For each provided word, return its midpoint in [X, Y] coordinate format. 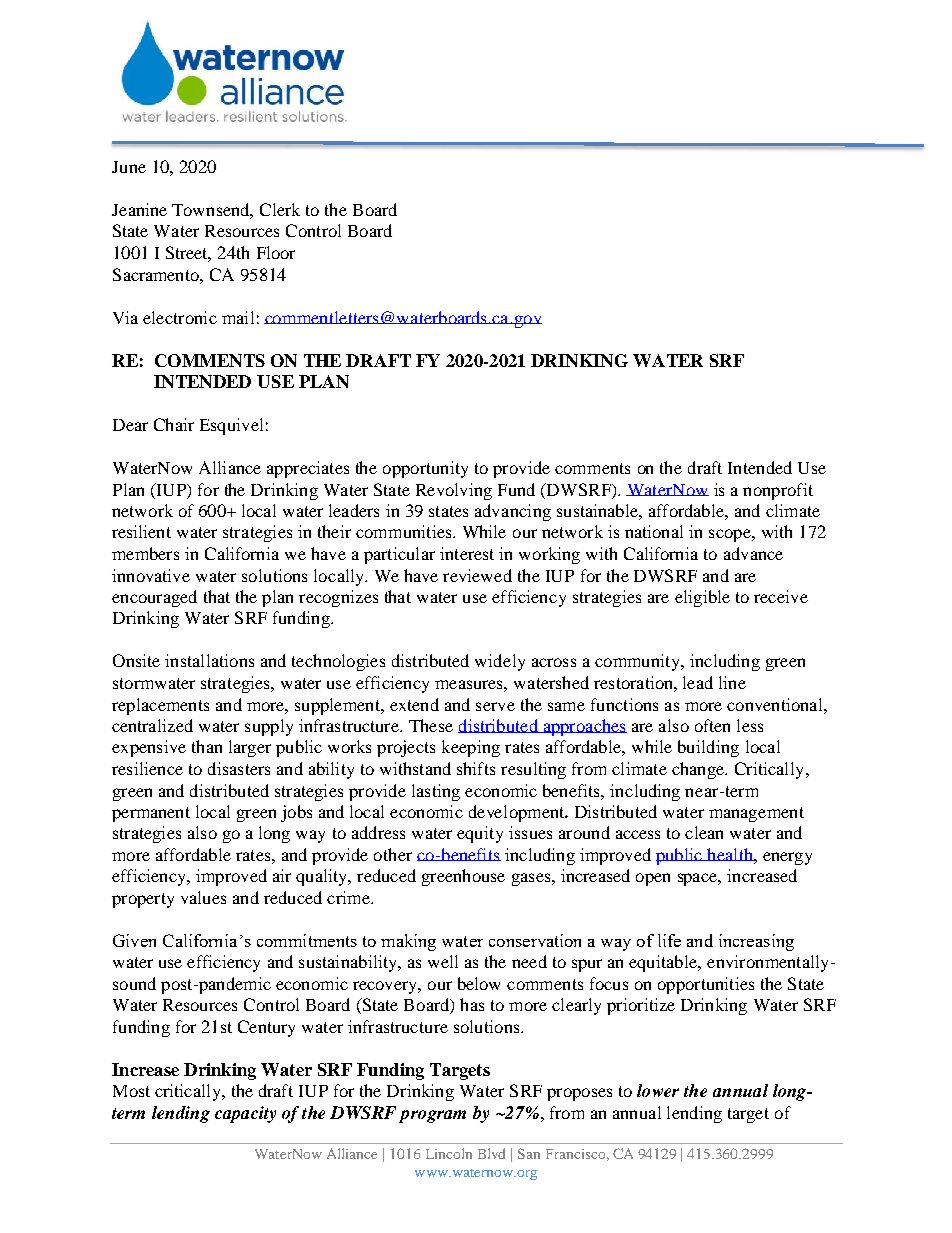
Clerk [280, 209]
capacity [245, 1114]
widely [500, 662]
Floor [276, 252]
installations [209, 660]
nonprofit [778, 491]
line [732, 682]
